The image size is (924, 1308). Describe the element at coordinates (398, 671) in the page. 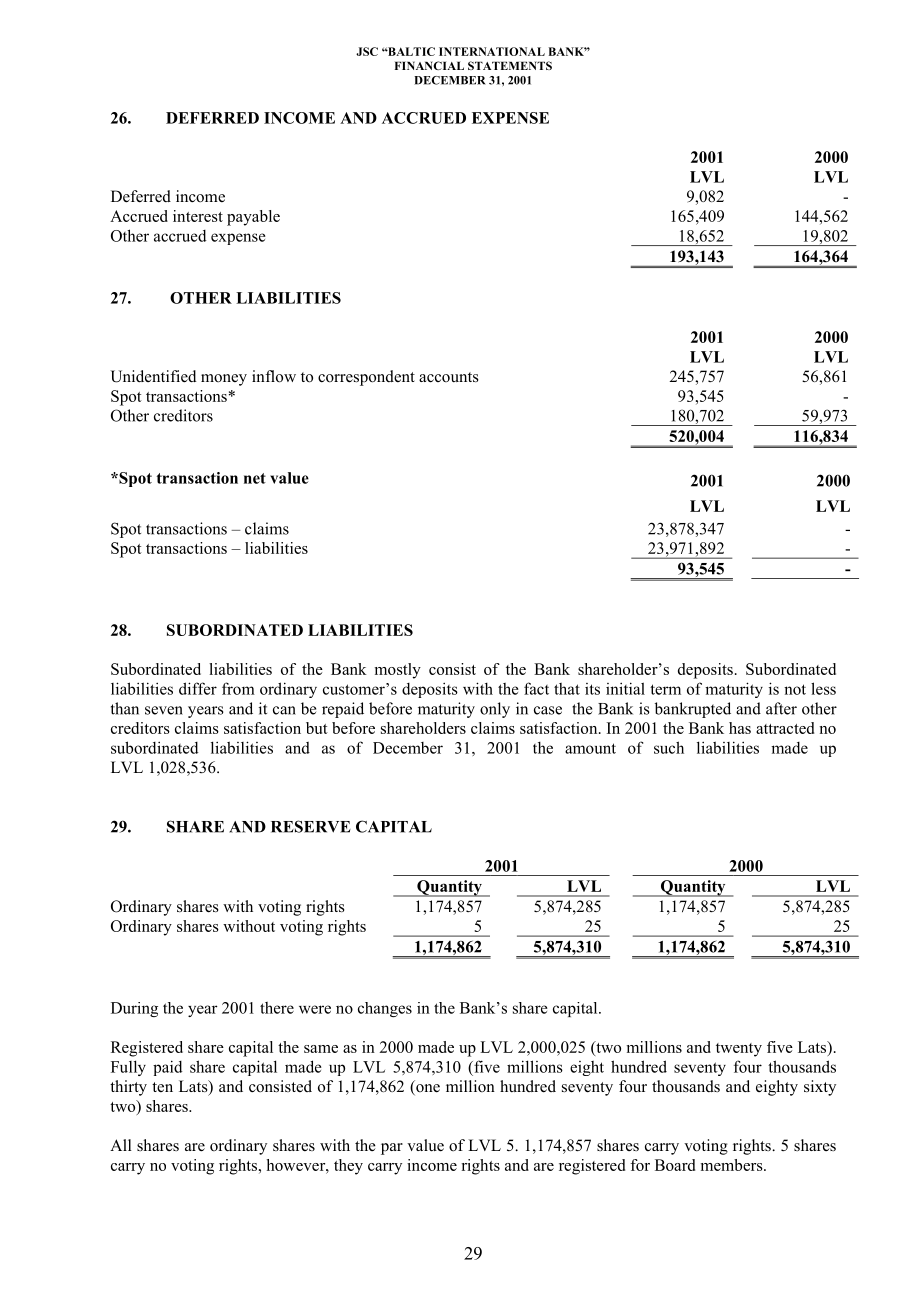

I see `mostly` at that location.
